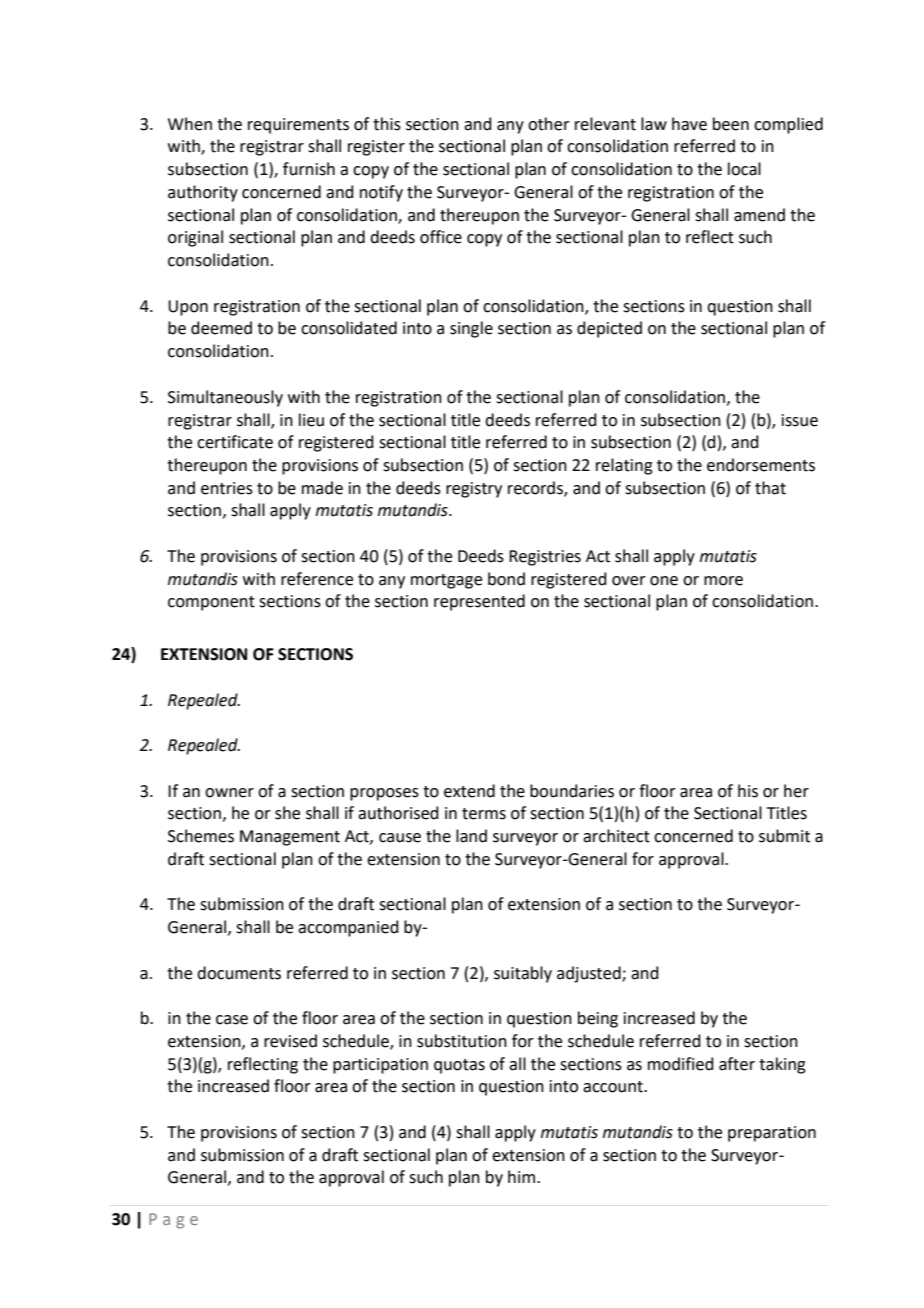 Image resolution: width=924 pixels, height=1308 pixels. What do you see at coordinates (290, 1041) in the screenshot?
I see `revised` at bounding box center [290, 1041].
